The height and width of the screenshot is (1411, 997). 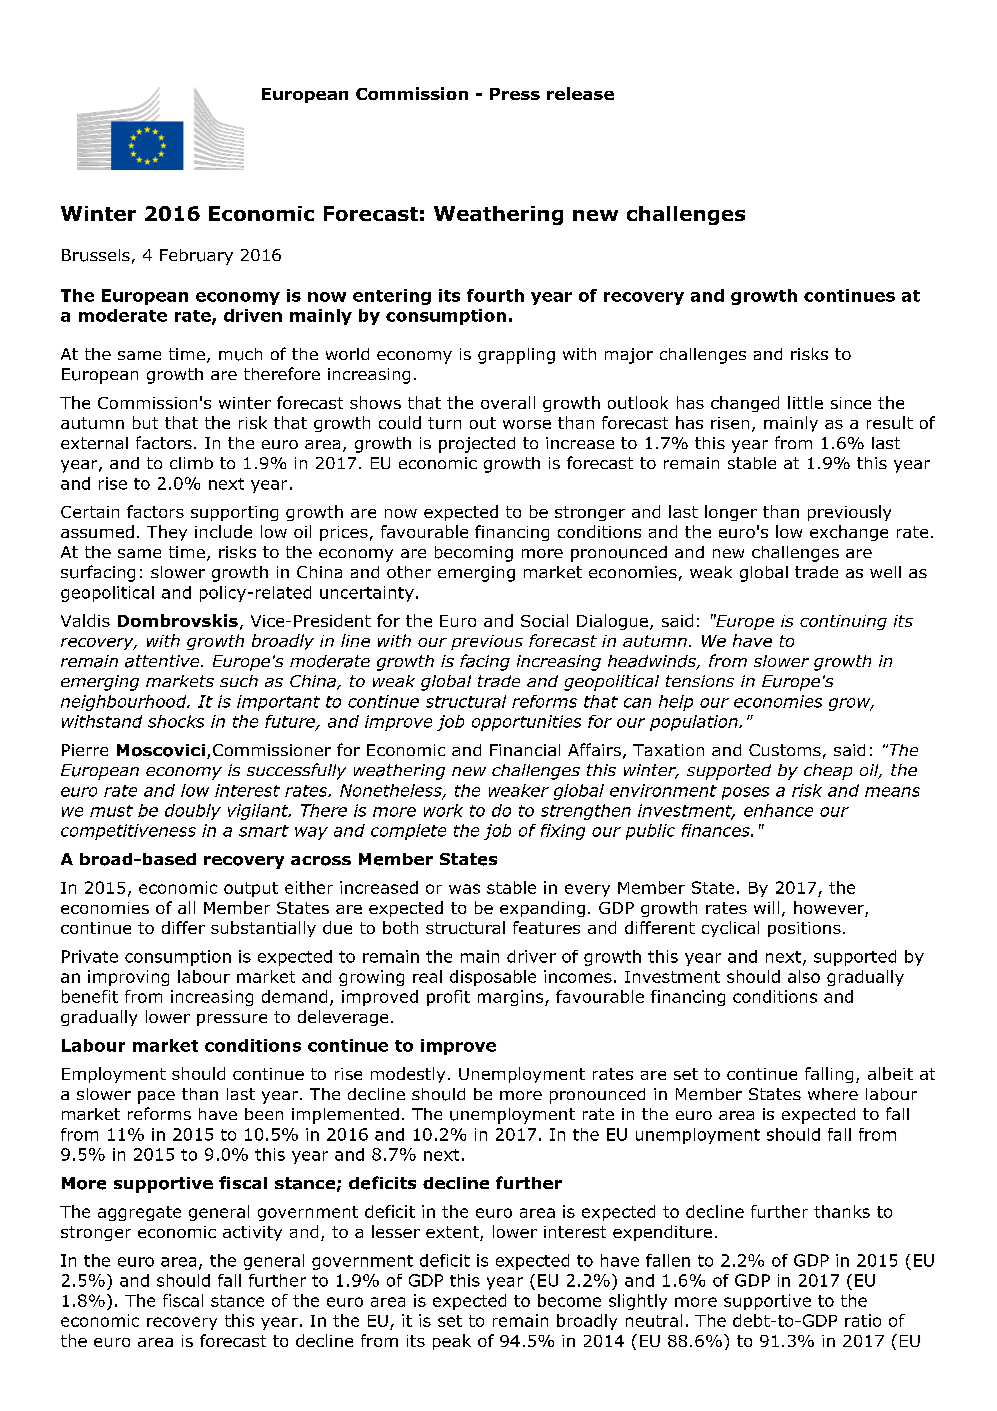 What do you see at coordinates (805, 402) in the screenshot?
I see `little` at bounding box center [805, 402].
